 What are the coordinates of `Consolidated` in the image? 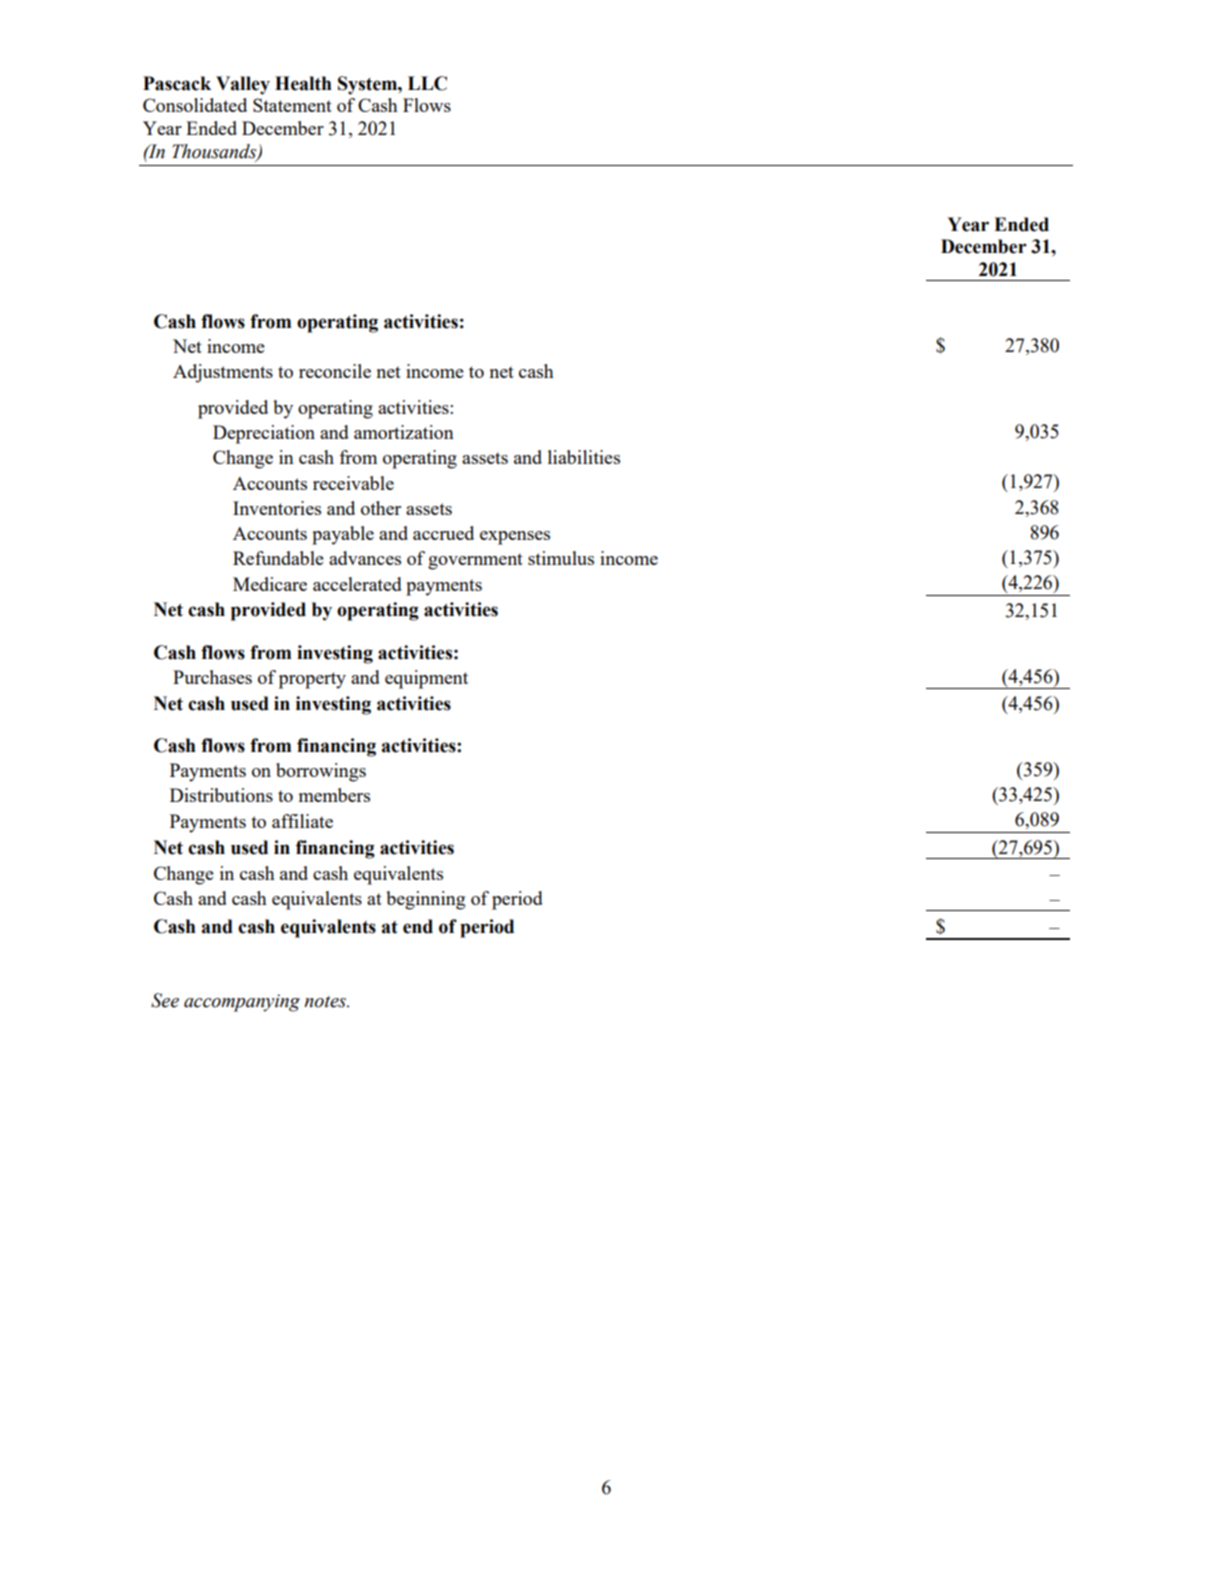 It's located at (195, 105).
